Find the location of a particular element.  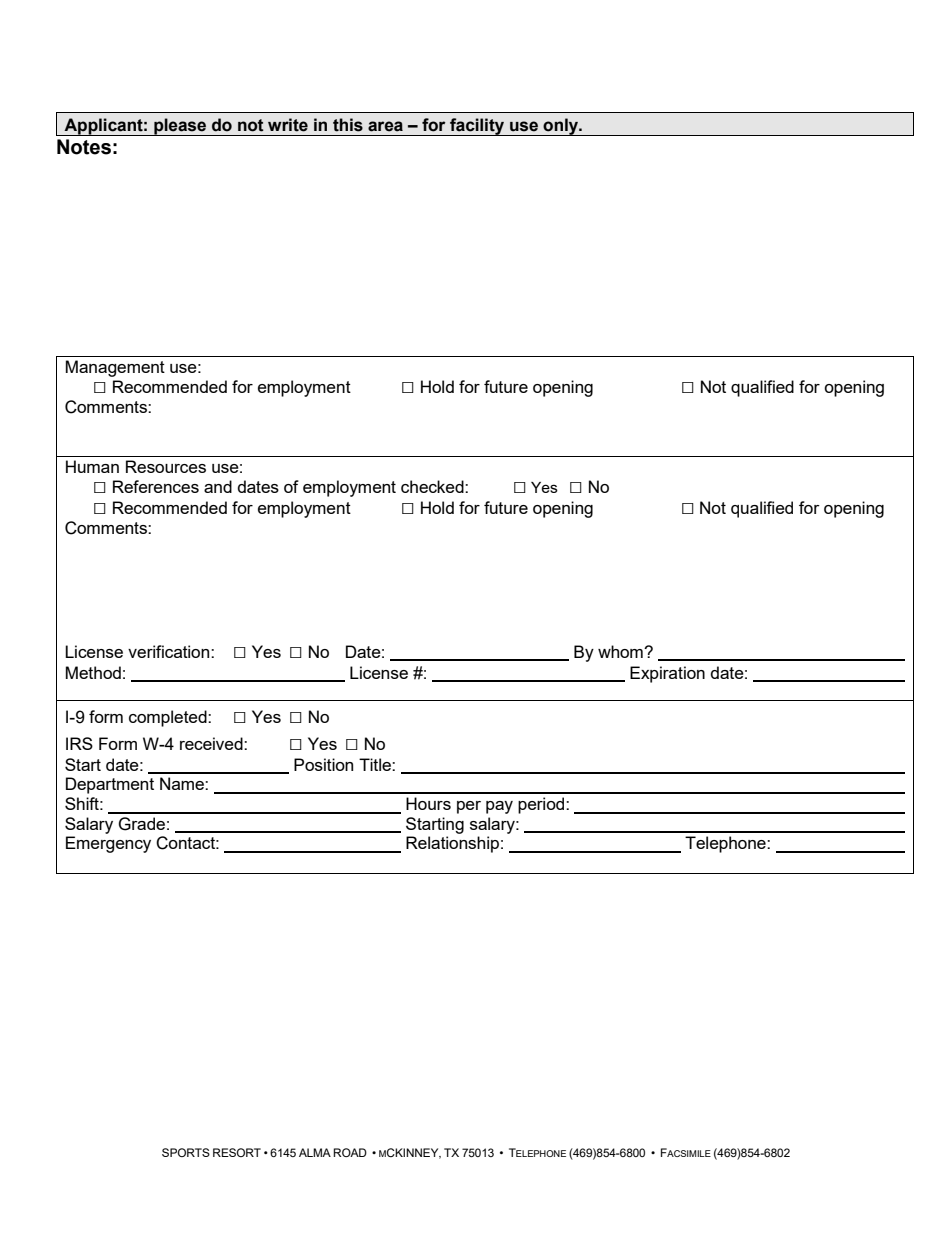

area is located at coordinates (385, 126).
